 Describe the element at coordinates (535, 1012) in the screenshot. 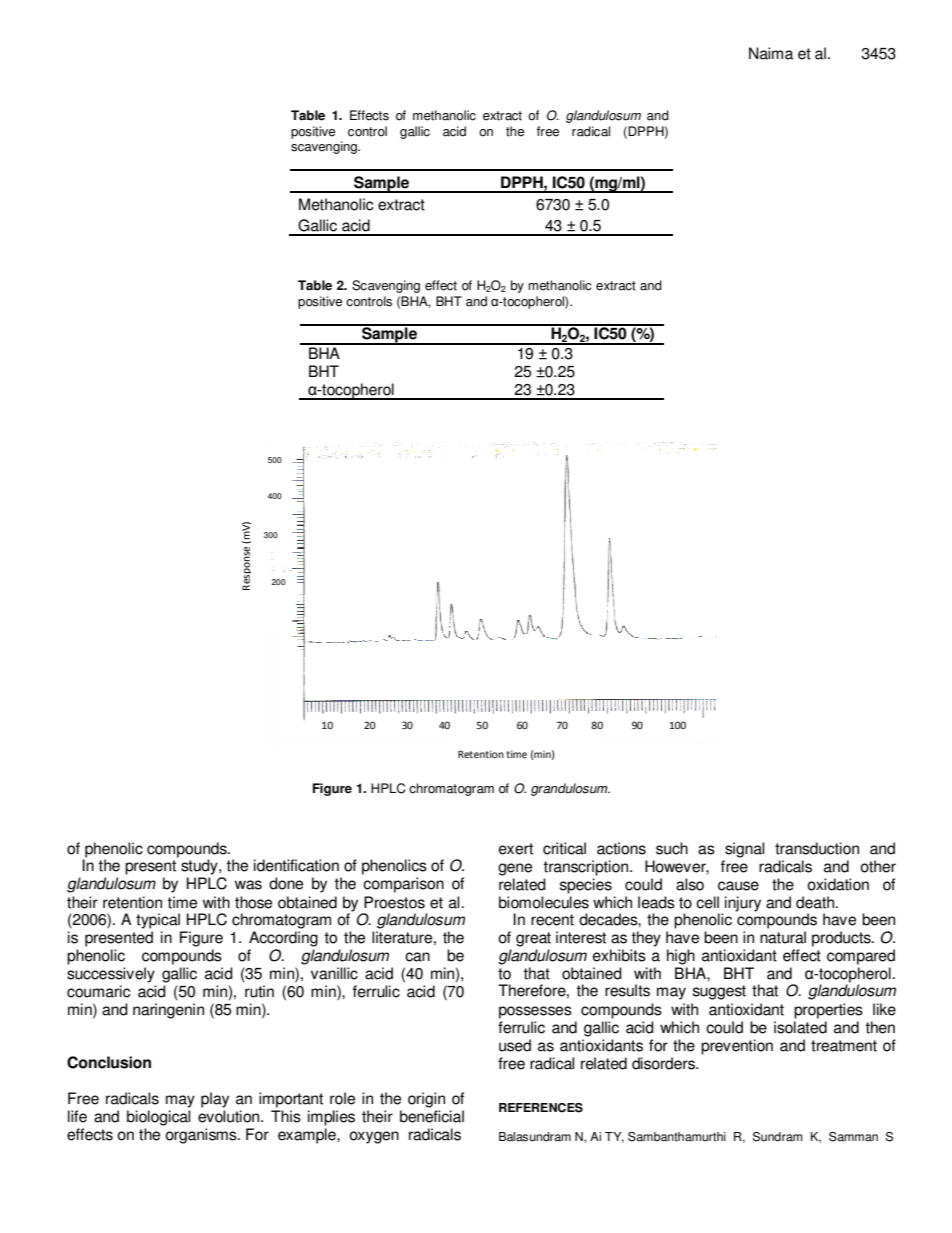

I see `possesses` at that location.
